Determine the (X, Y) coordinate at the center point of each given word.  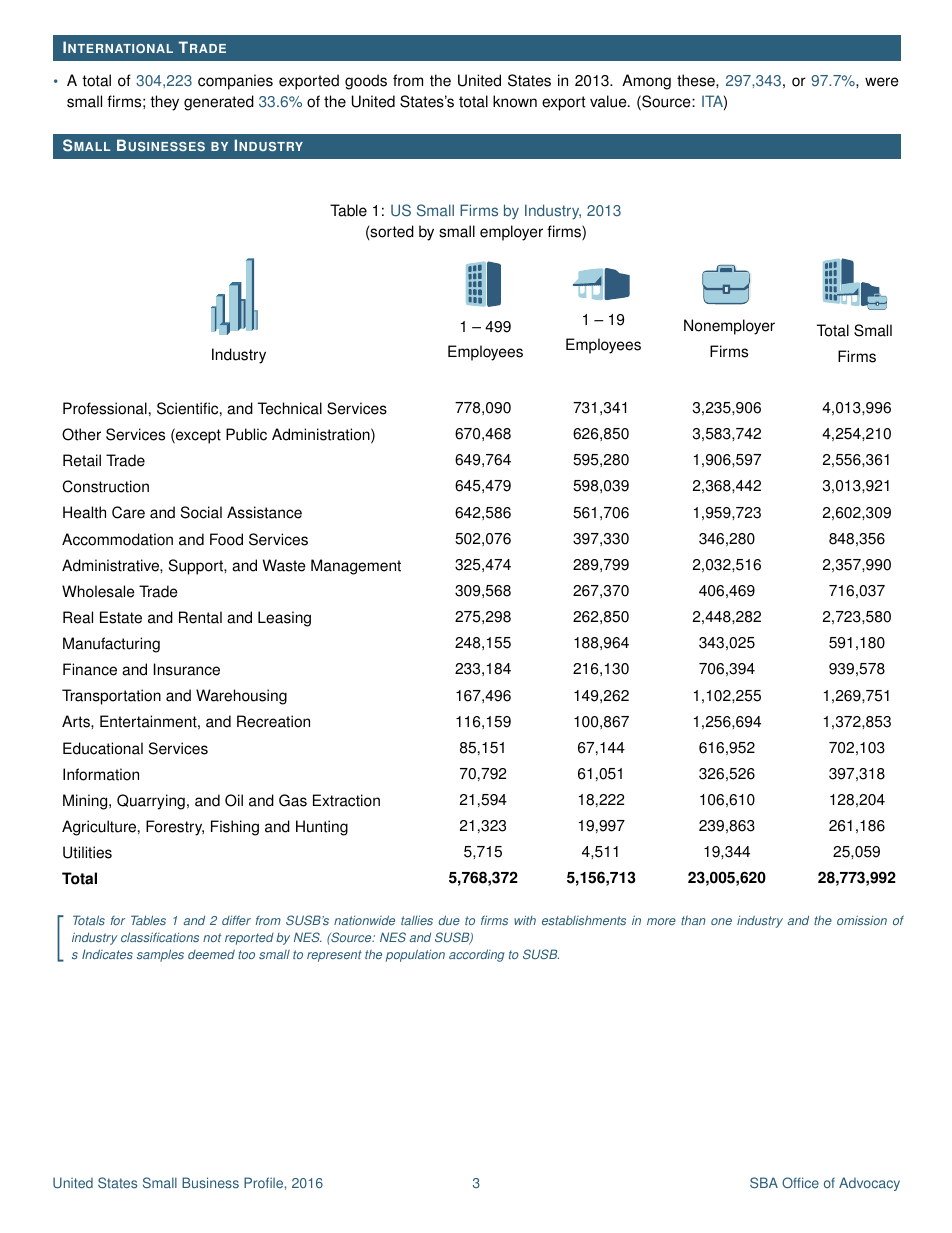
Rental (200, 617)
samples (160, 955)
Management (356, 567)
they (164, 103)
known (515, 101)
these (697, 80)
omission (862, 920)
